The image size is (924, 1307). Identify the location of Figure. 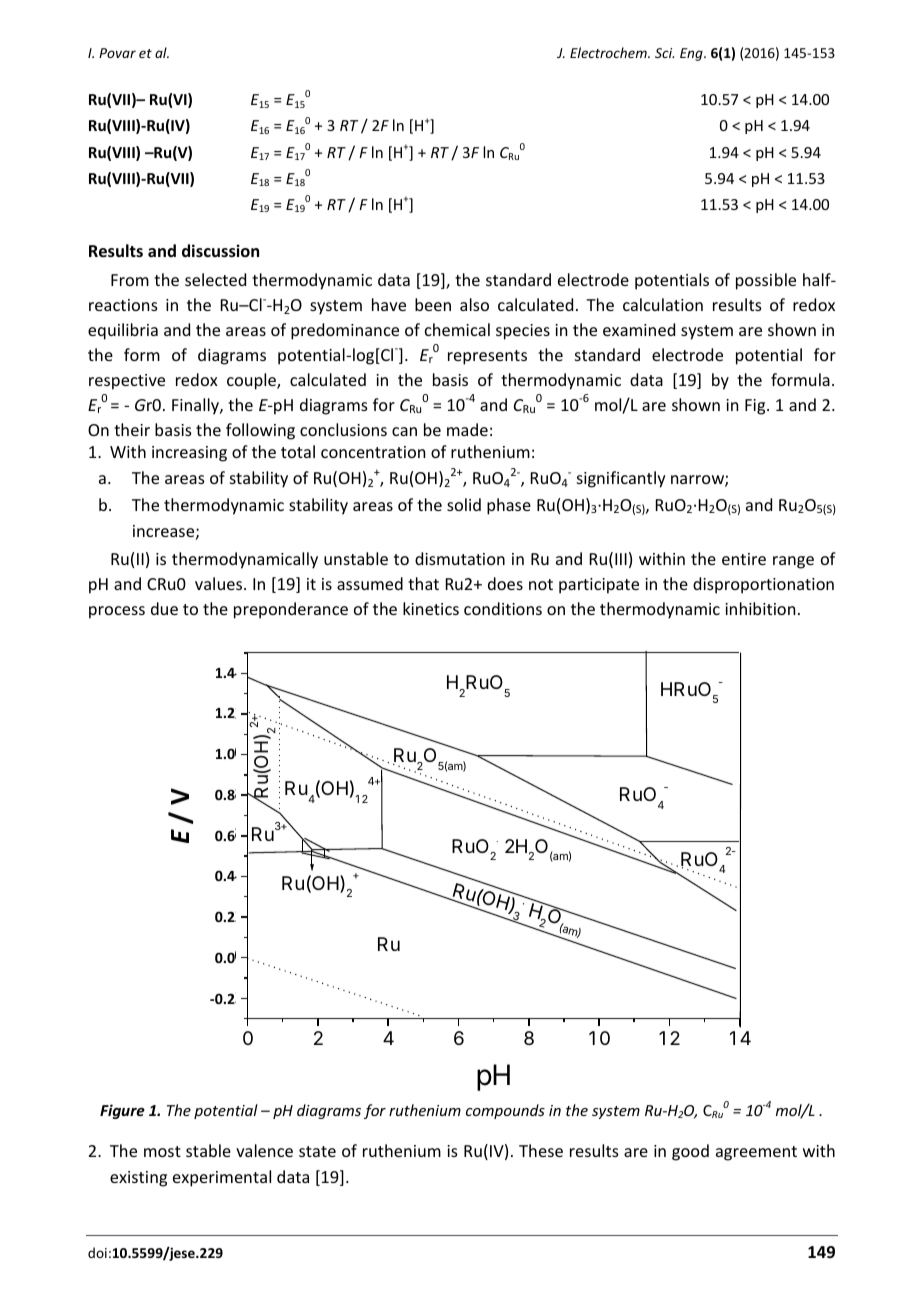
(122, 1111).
